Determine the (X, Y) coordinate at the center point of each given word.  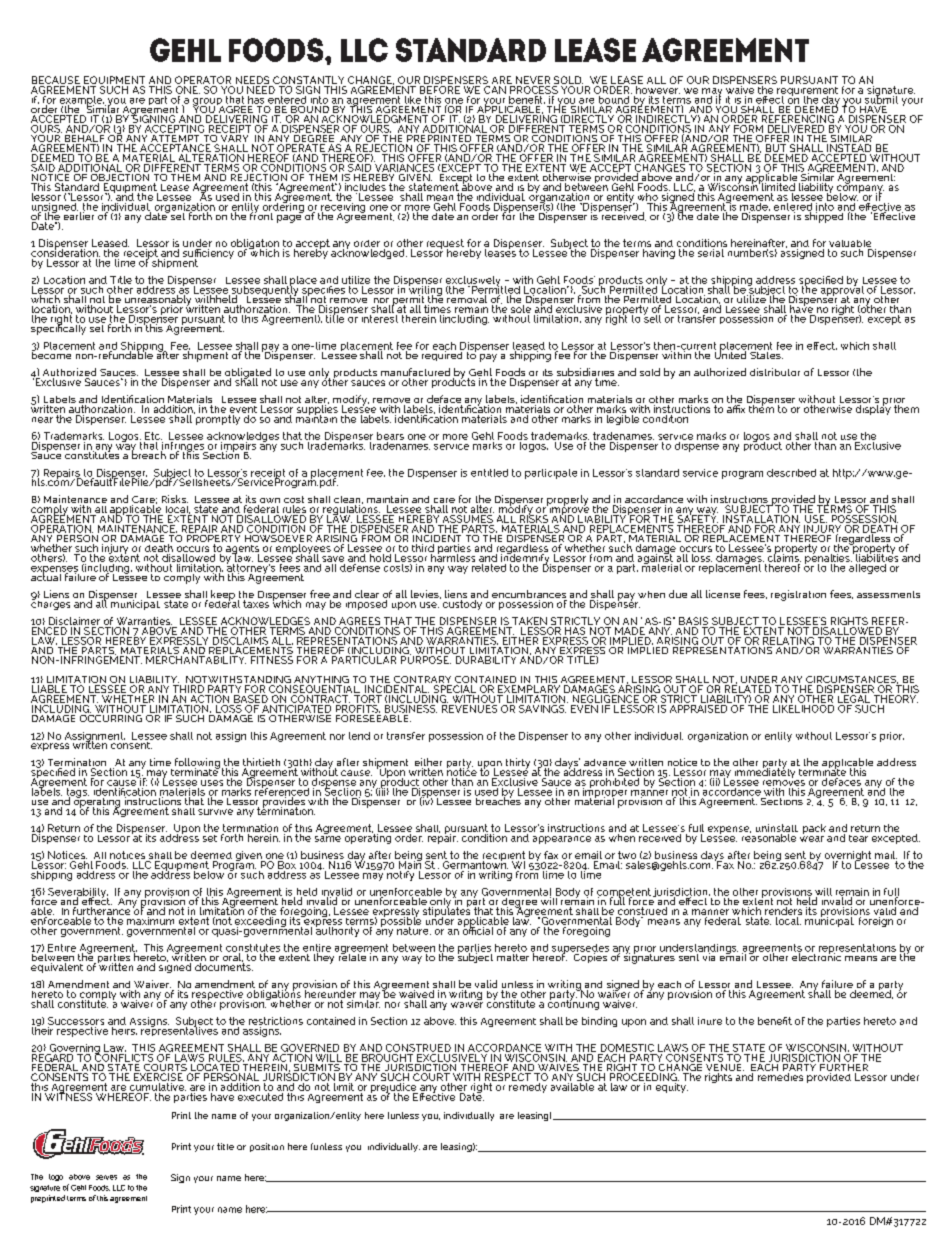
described (791, 473)
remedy (528, 1088)
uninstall (777, 829)
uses (212, 783)
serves (106, 1177)
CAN (495, 88)
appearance (562, 840)
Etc (153, 436)
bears (390, 436)
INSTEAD (849, 149)
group (208, 103)
